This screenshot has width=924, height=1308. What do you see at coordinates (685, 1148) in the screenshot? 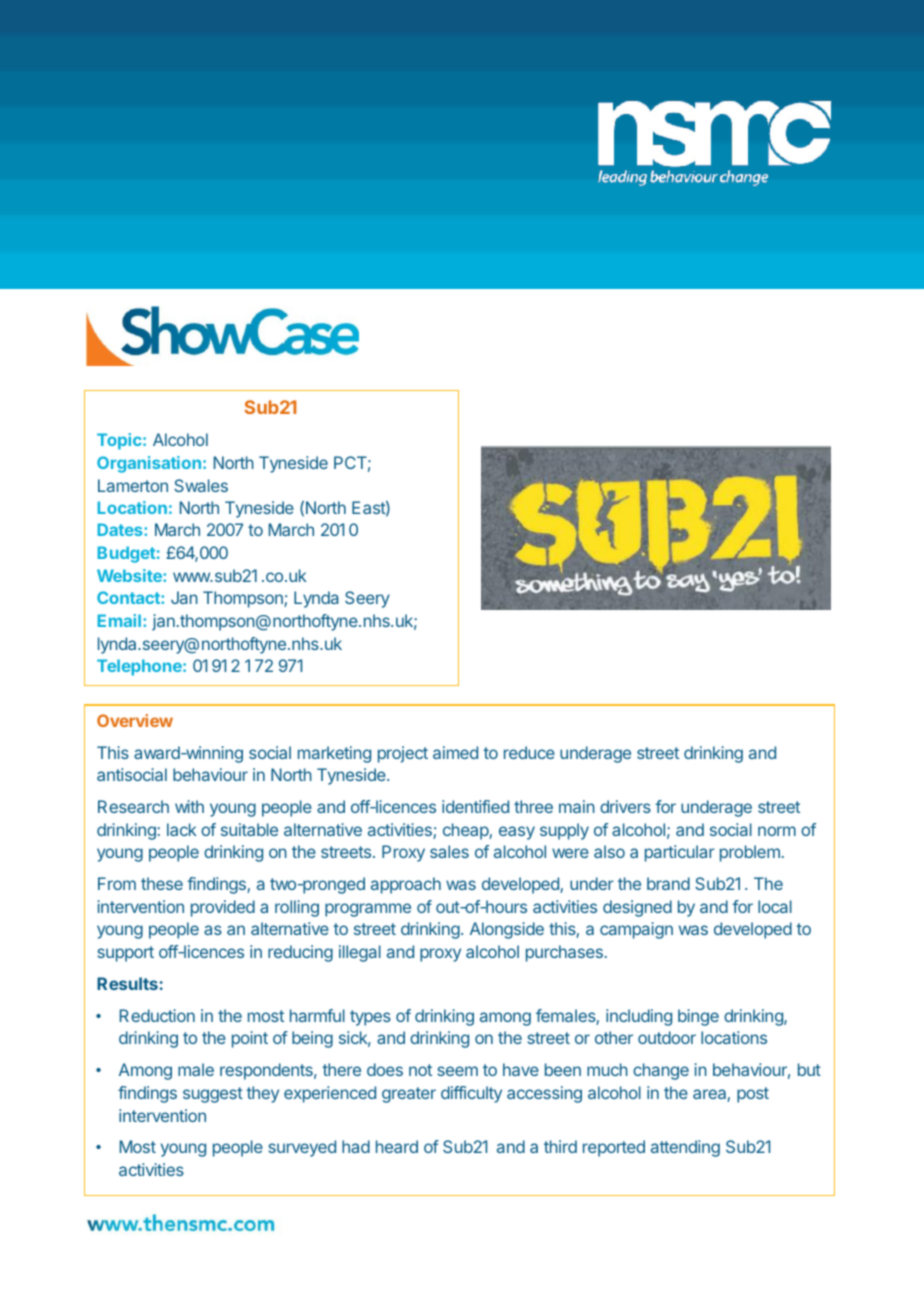
I see `attending` at bounding box center [685, 1148].
